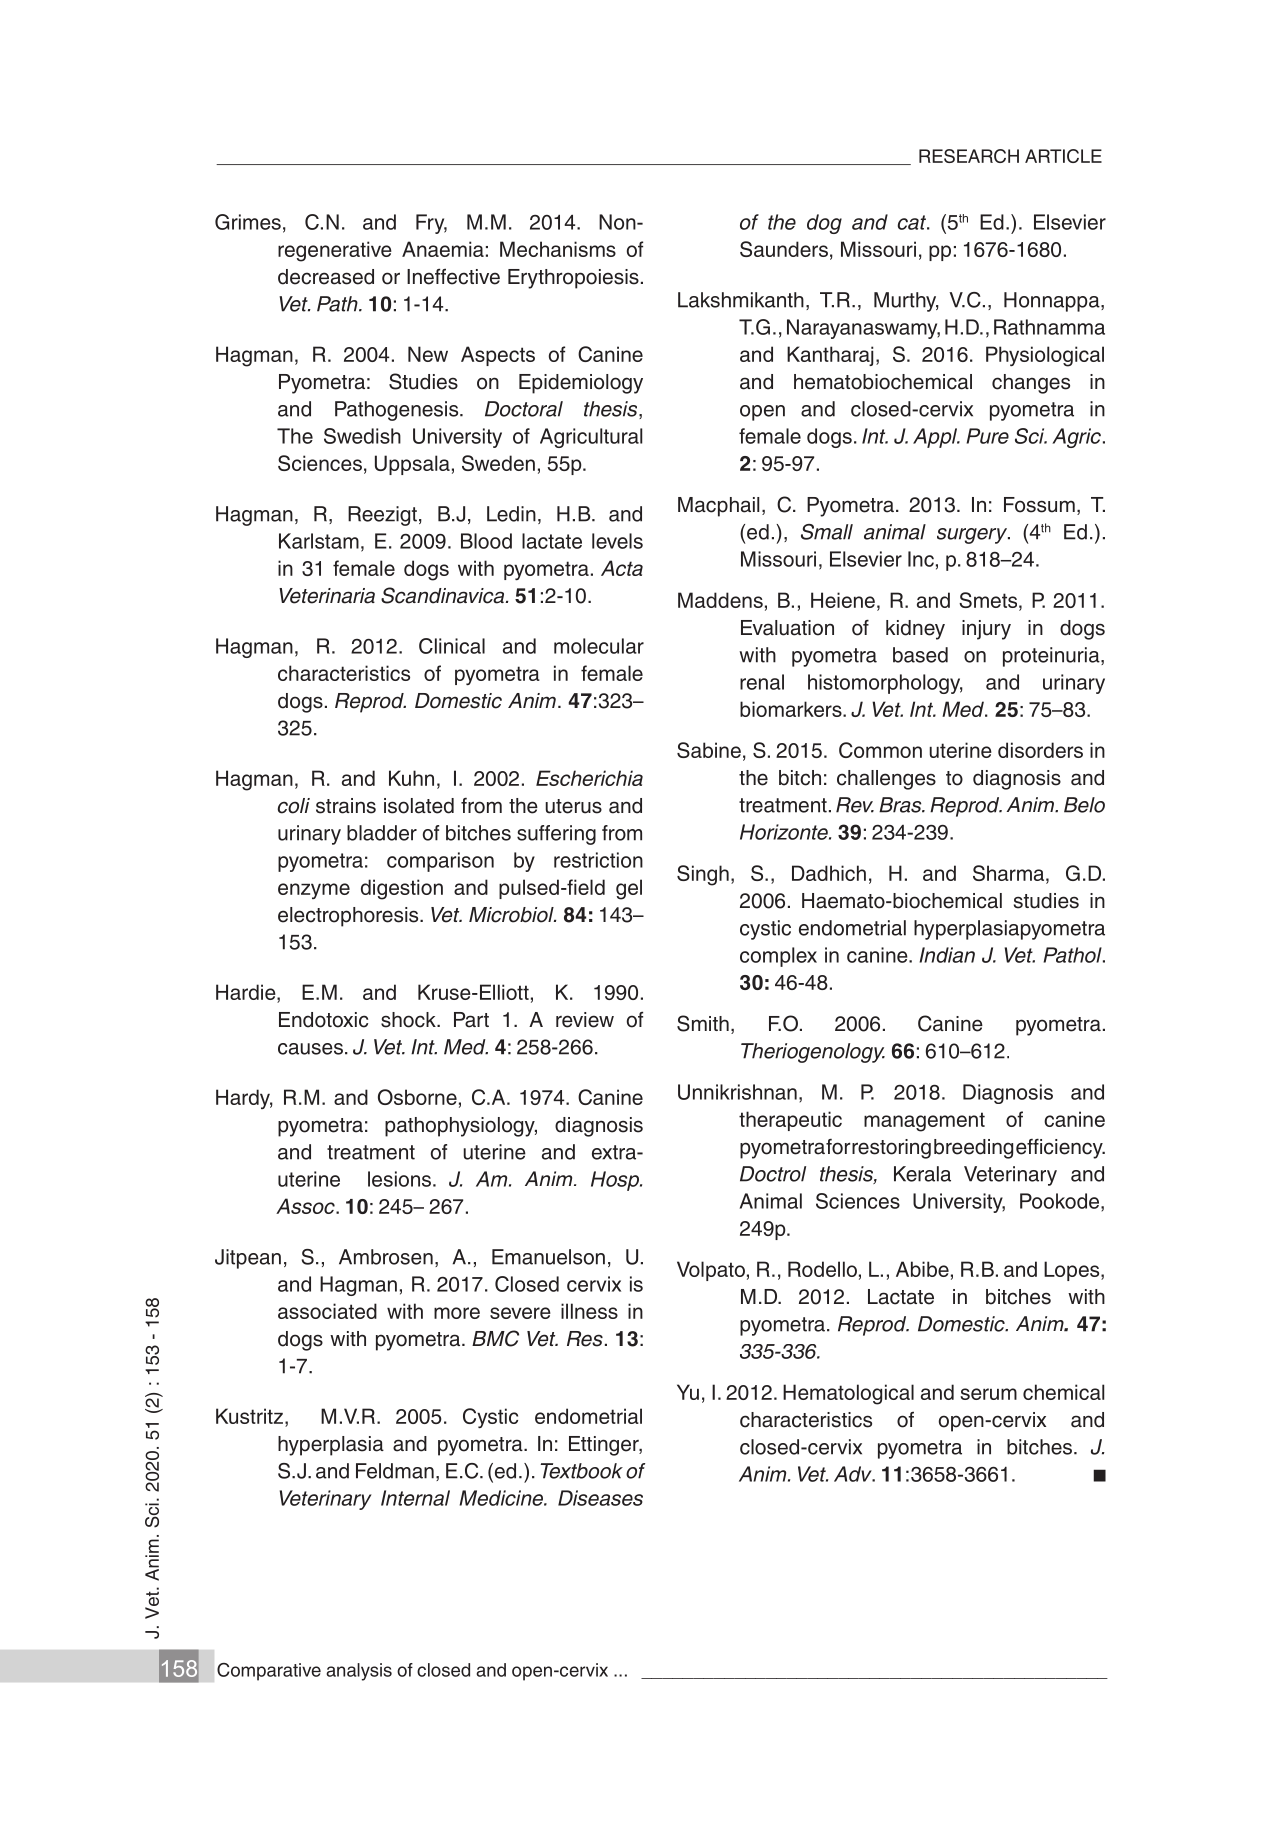 Image resolution: width=1287 pixels, height=1848 pixels. I want to click on surgery, so click(973, 536).
